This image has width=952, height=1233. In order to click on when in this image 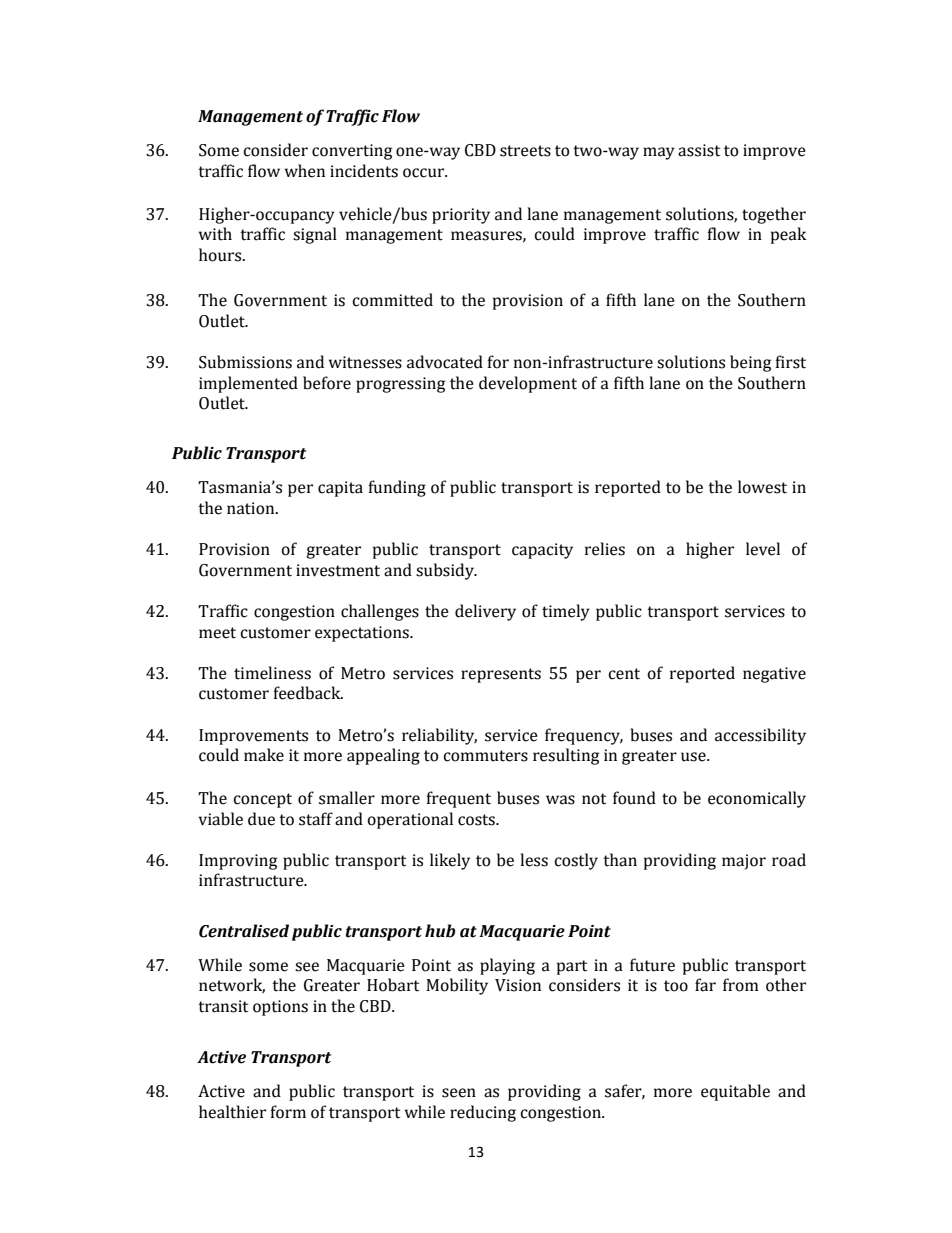, I will do `click(305, 171)`.
